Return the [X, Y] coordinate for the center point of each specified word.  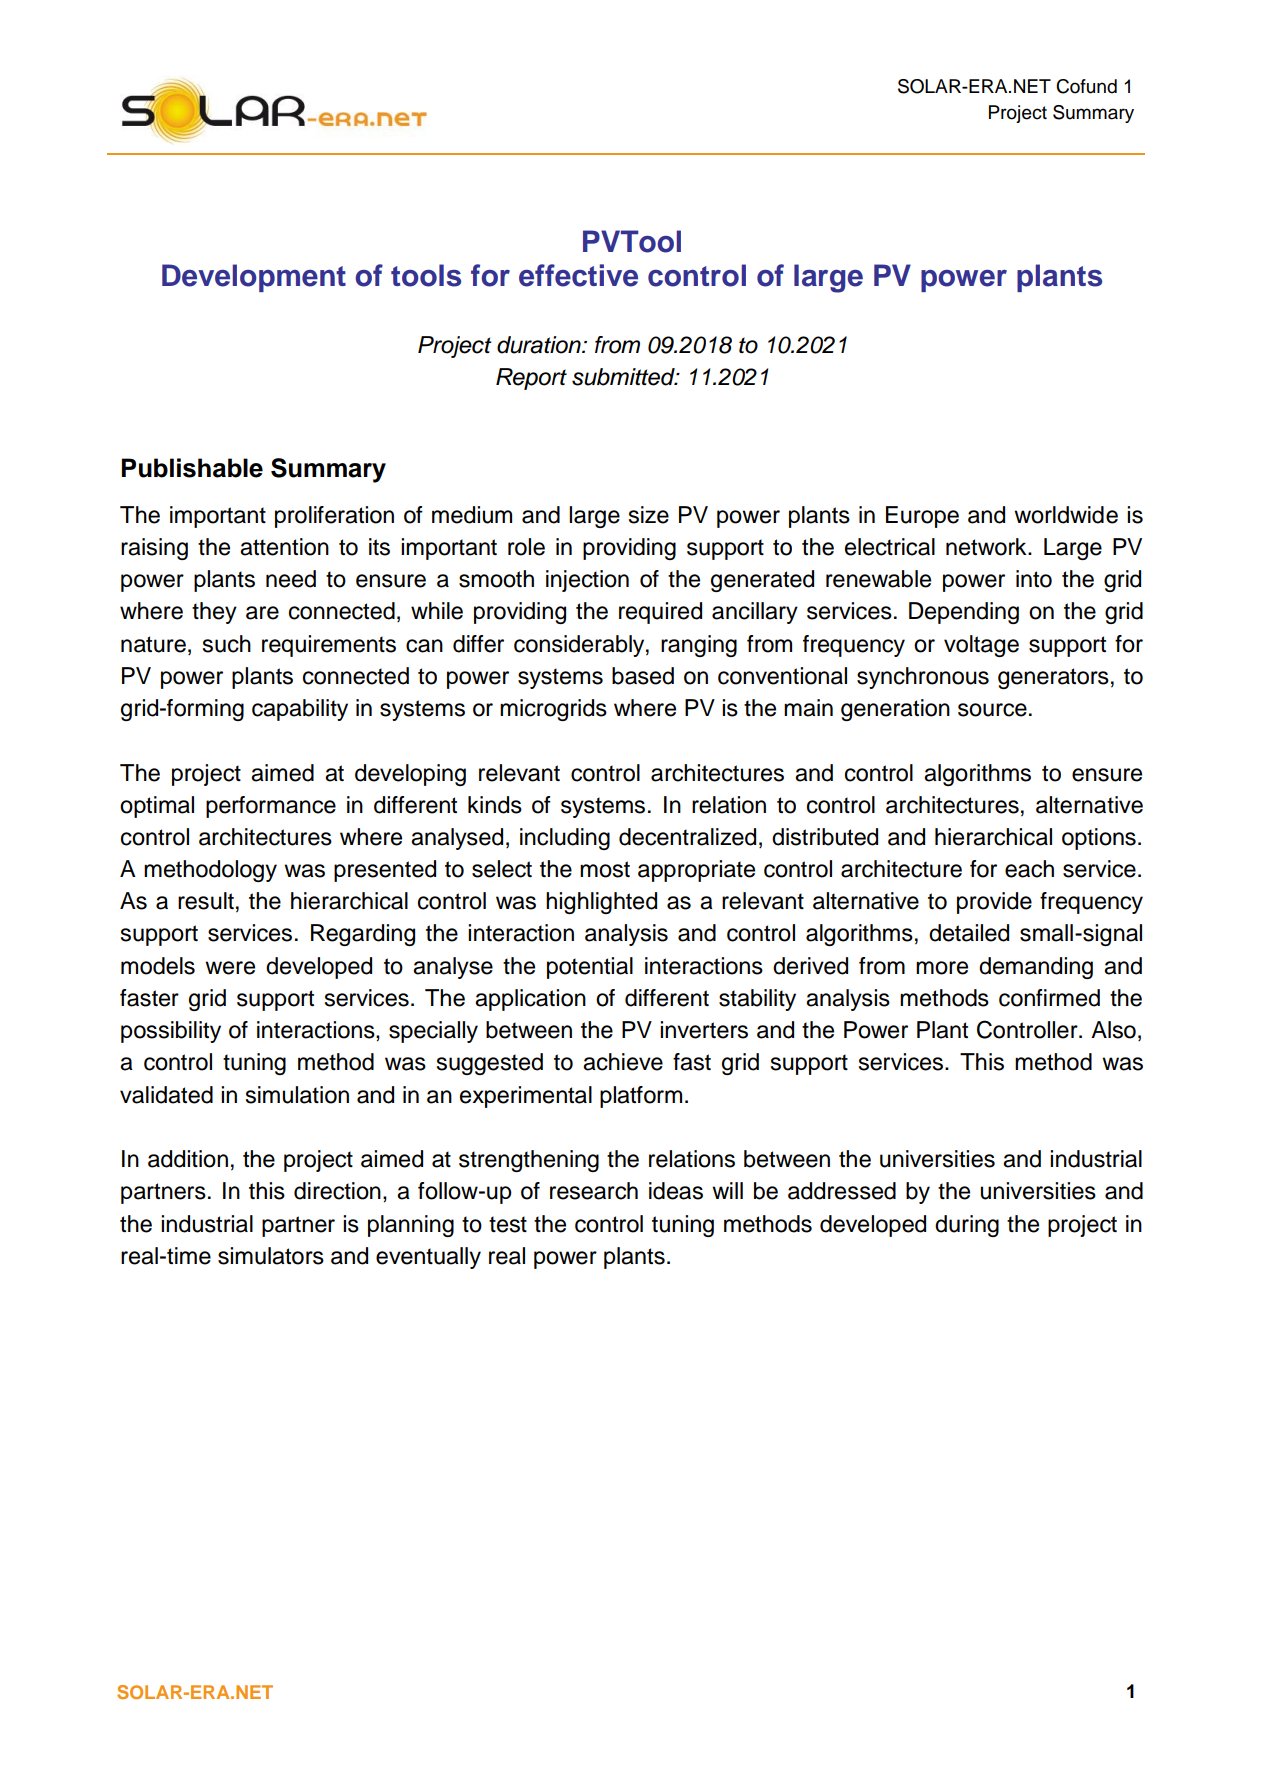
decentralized [687, 837]
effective [578, 275]
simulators [271, 1256]
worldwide [1066, 515]
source [992, 710]
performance [271, 807]
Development [254, 278]
